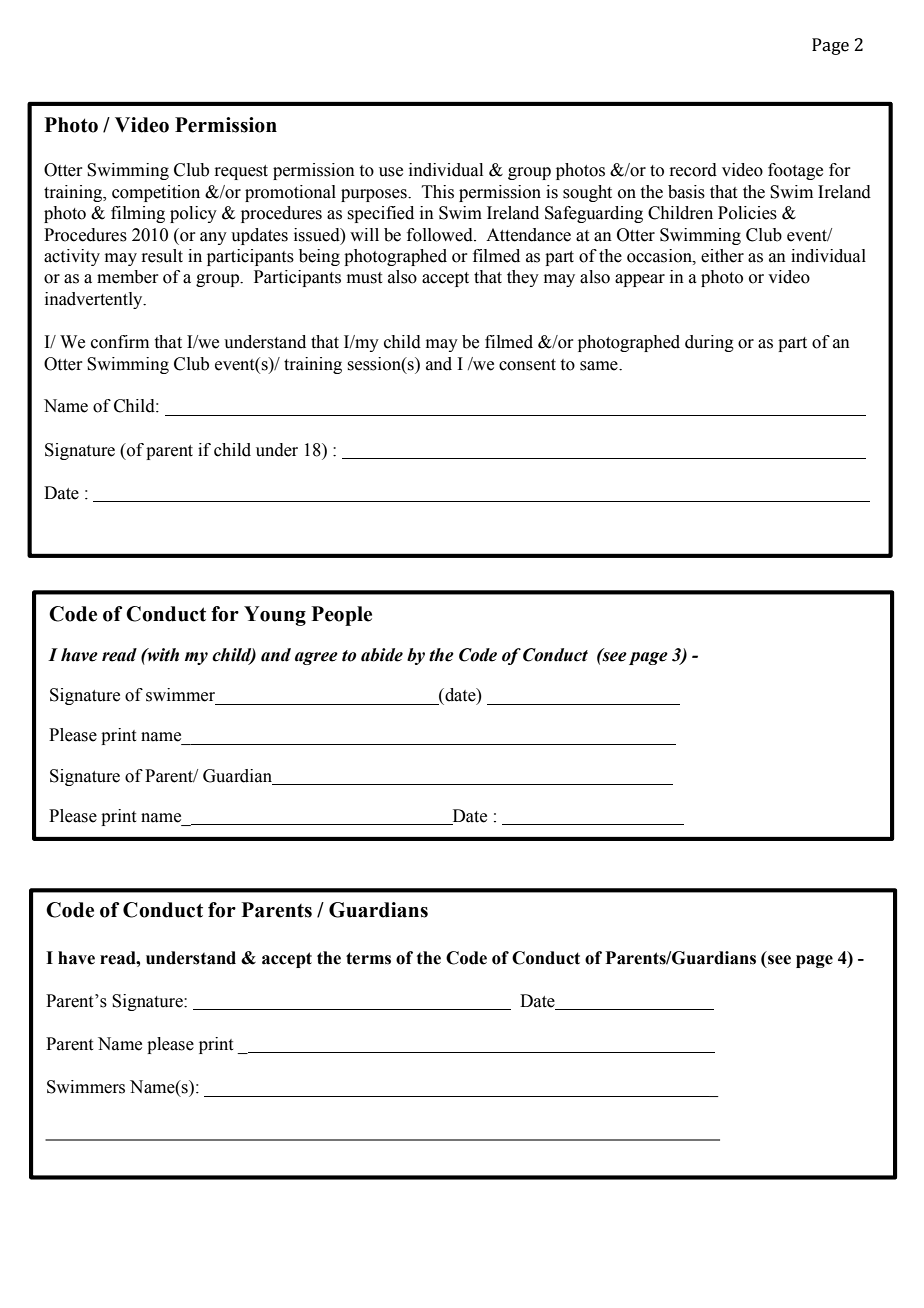 The width and height of the screenshot is (924, 1308). What do you see at coordinates (709, 343) in the screenshot?
I see `during` at bounding box center [709, 343].
